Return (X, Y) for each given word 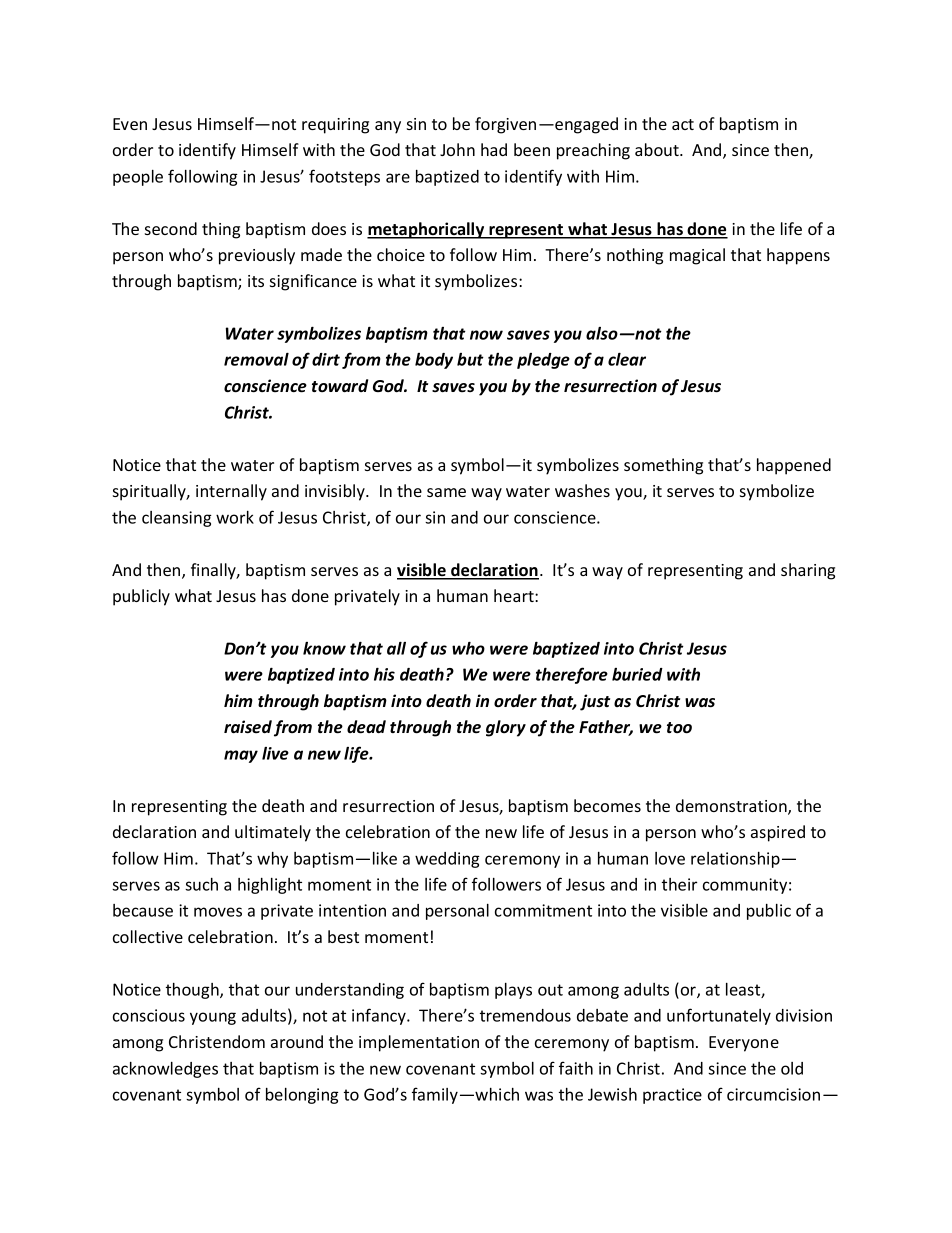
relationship (735, 860)
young (213, 1018)
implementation (419, 1043)
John (457, 149)
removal (256, 359)
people (138, 178)
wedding (447, 860)
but (470, 359)
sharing (808, 571)
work (235, 517)
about (658, 149)
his (384, 674)
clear (627, 359)
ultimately (273, 833)
